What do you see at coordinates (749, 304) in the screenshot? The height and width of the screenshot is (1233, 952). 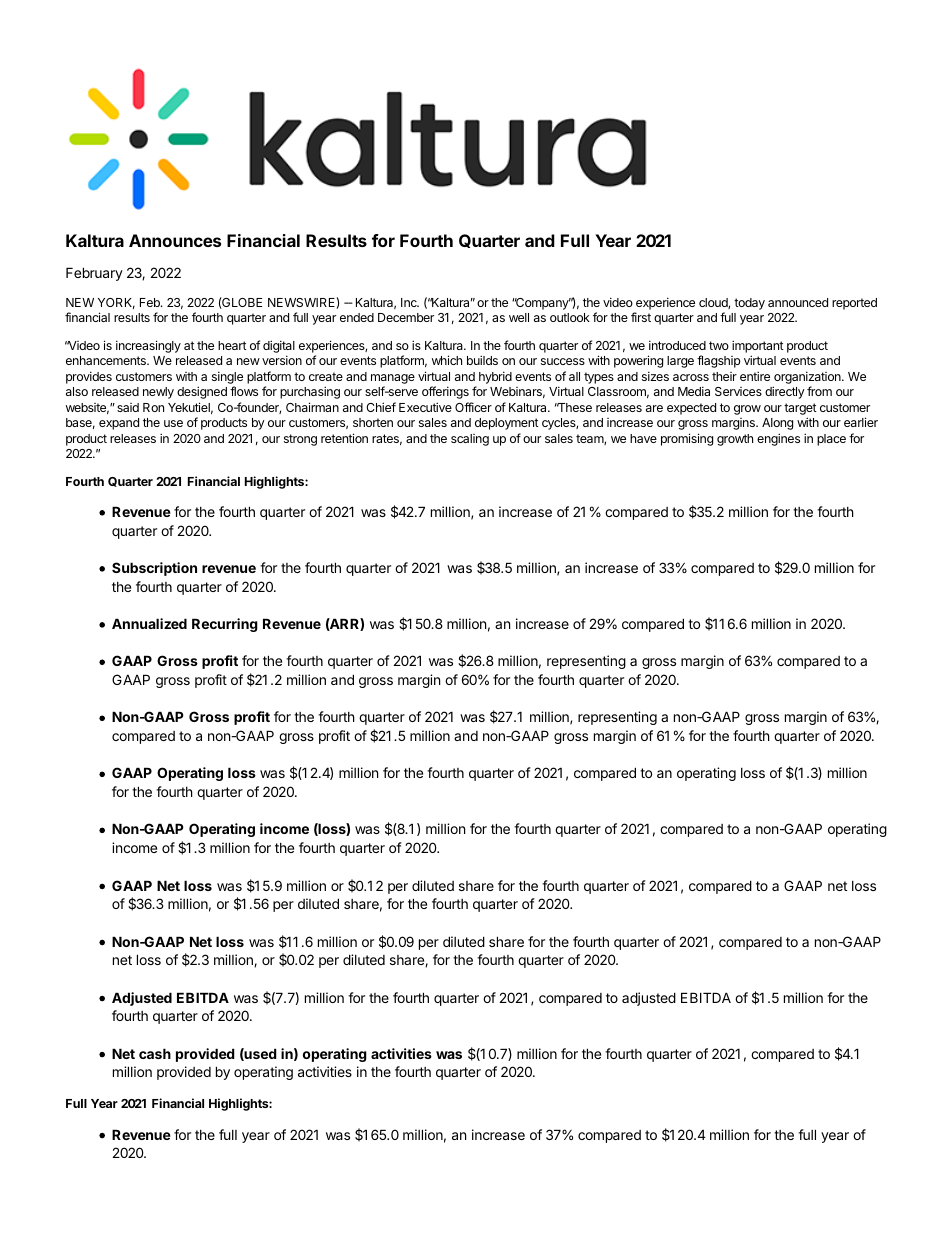 I see `today` at bounding box center [749, 304].
